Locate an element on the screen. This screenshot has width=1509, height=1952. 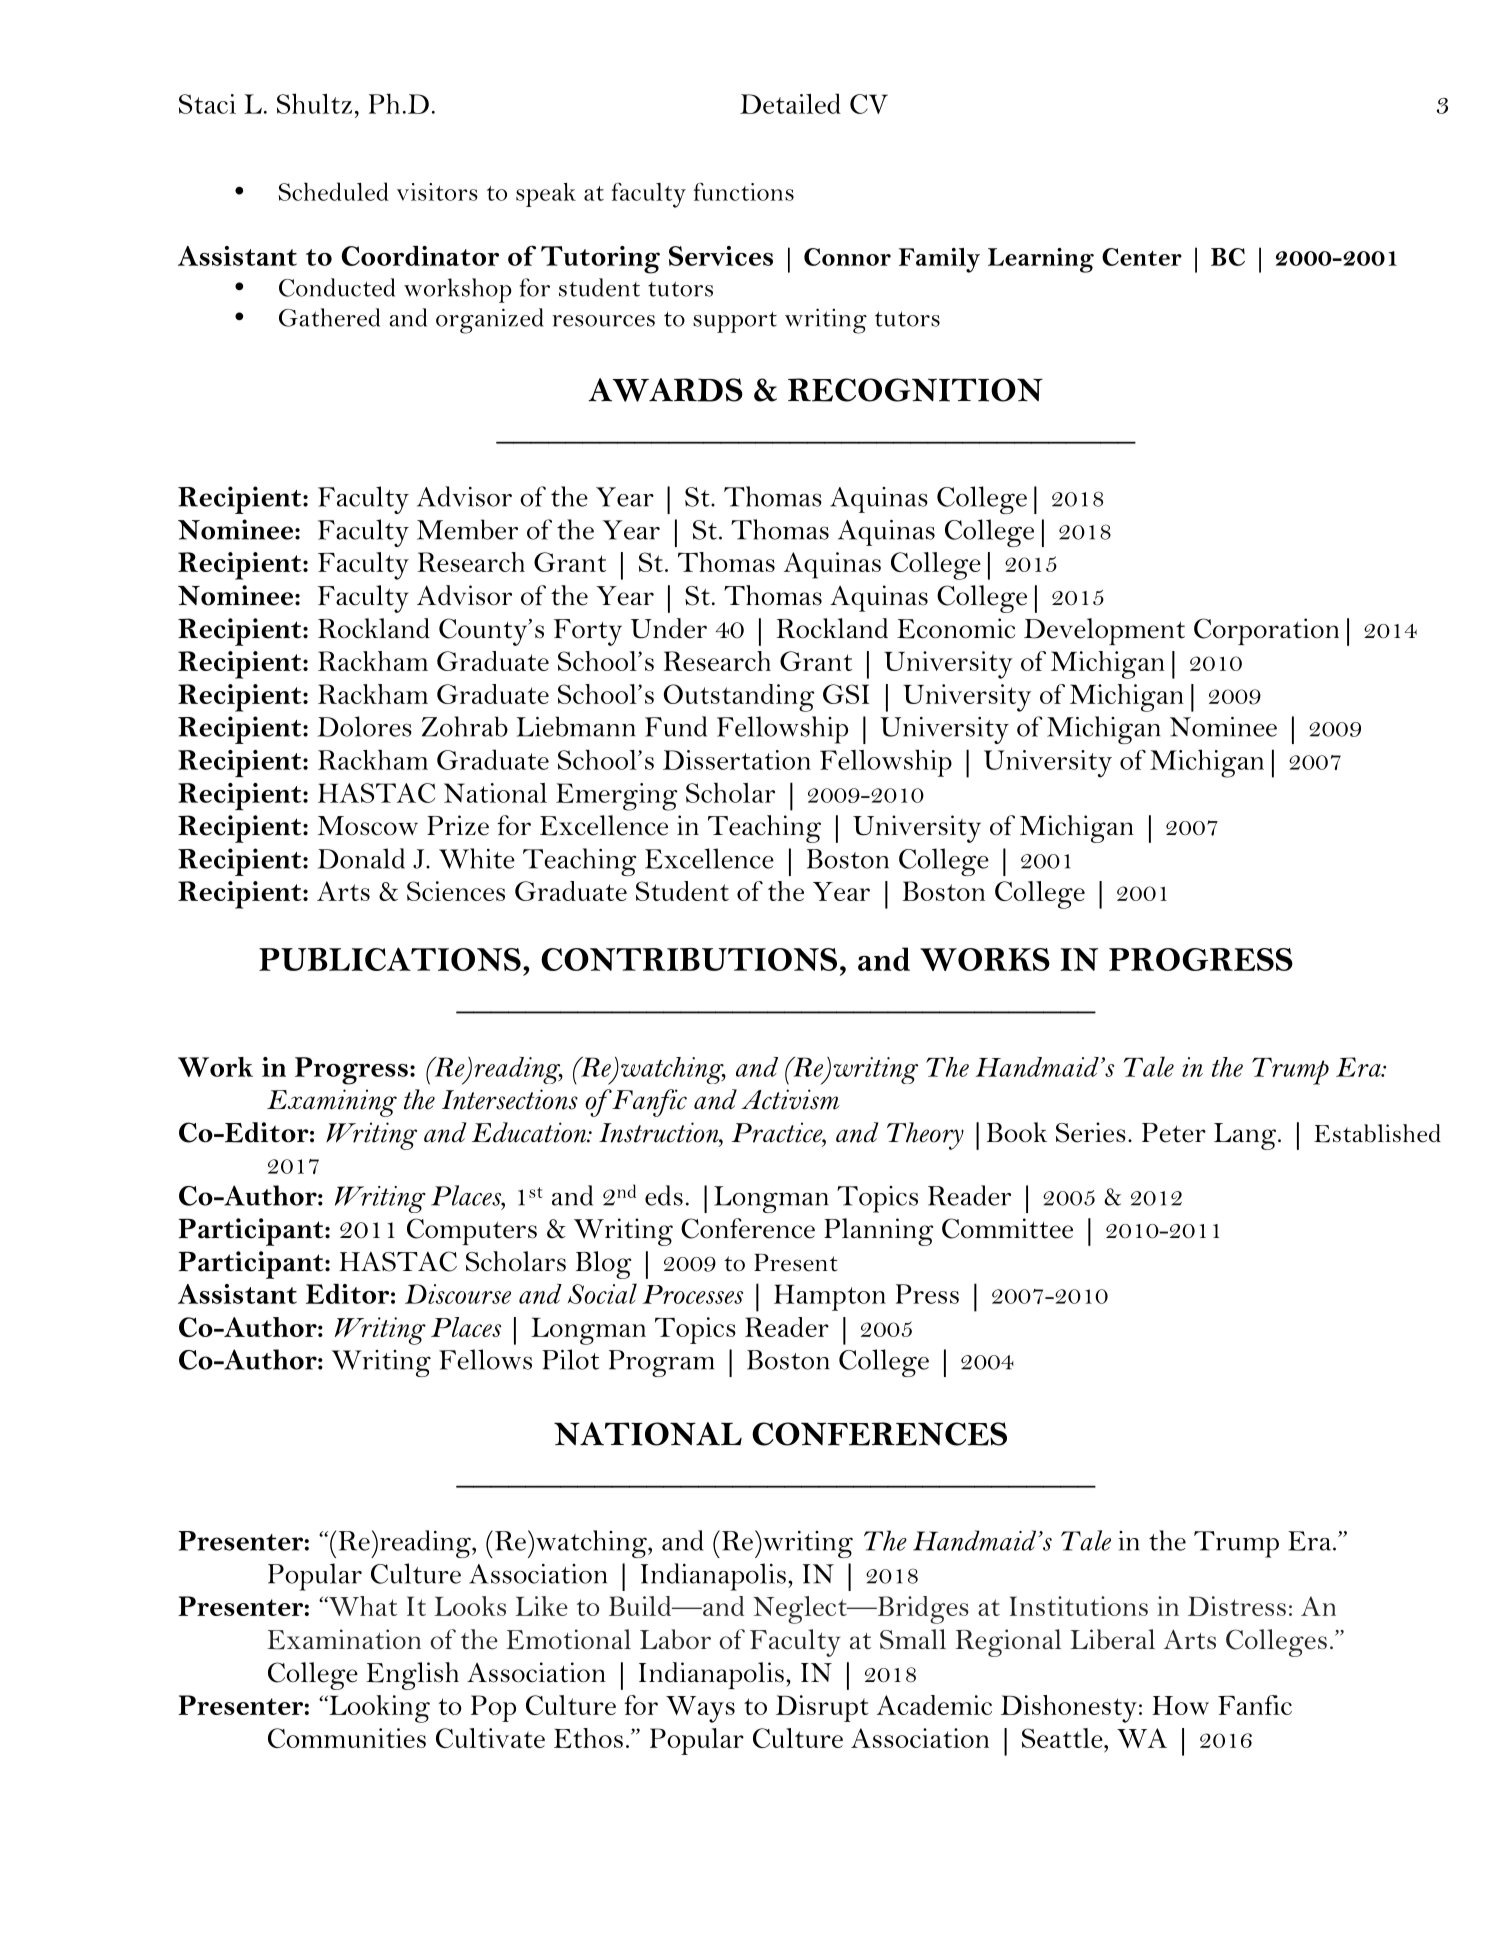
PUBLICATIONS is located at coordinates (390, 959).
